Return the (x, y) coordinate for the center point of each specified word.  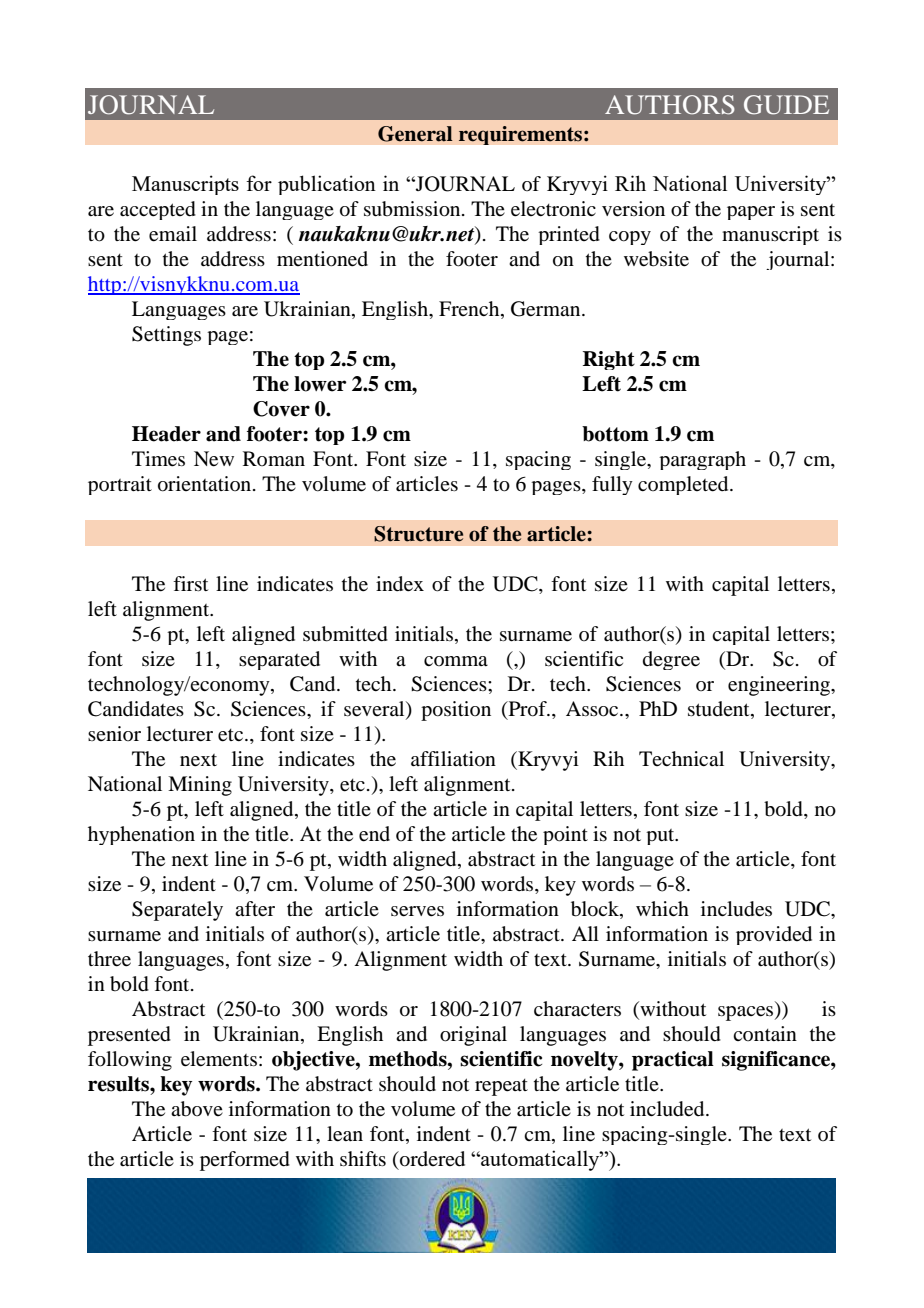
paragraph (702, 460)
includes (736, 909)
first (190, 583)
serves (417, 911)
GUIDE (786, 105)
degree (671, 660)
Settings (166, 336)
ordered (431, 1159)
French (470, 308)
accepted (158, 210)
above (197, 1109)
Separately (177, 911)
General (415, 134)
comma (456, 661)
